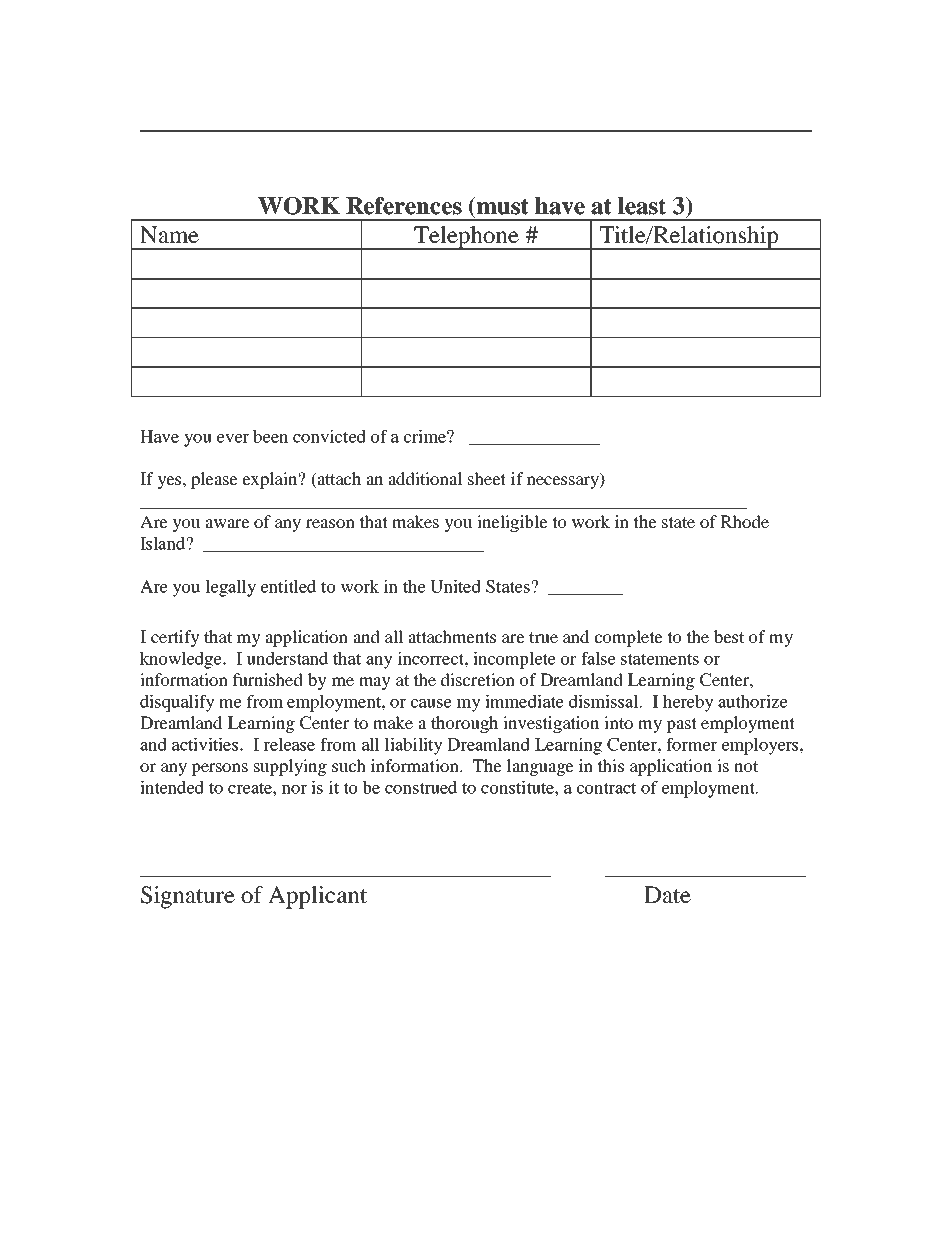  I want to click on least, so click(642, 206).
